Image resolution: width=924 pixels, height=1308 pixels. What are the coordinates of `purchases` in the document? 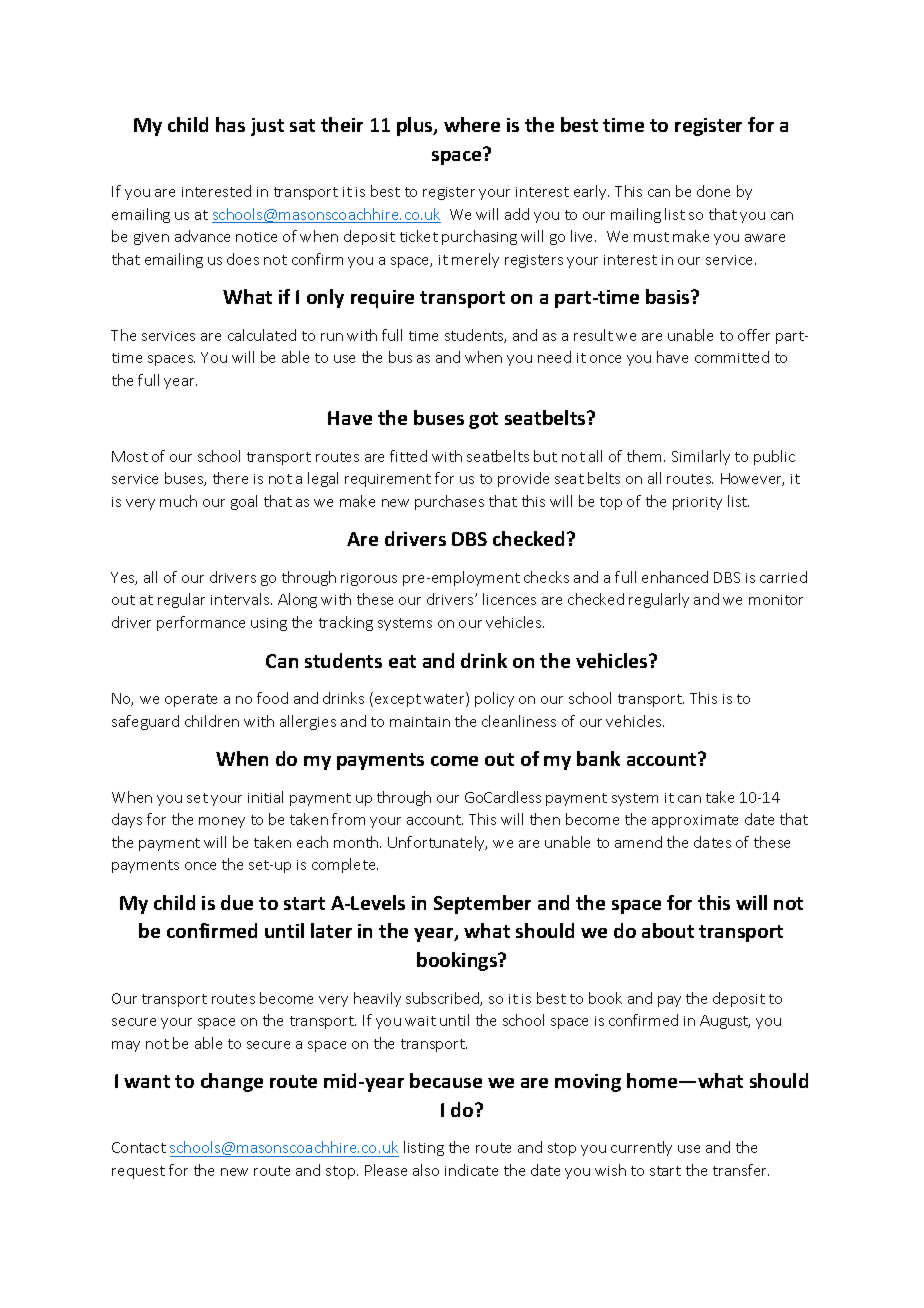 It's located at (449, 502).
